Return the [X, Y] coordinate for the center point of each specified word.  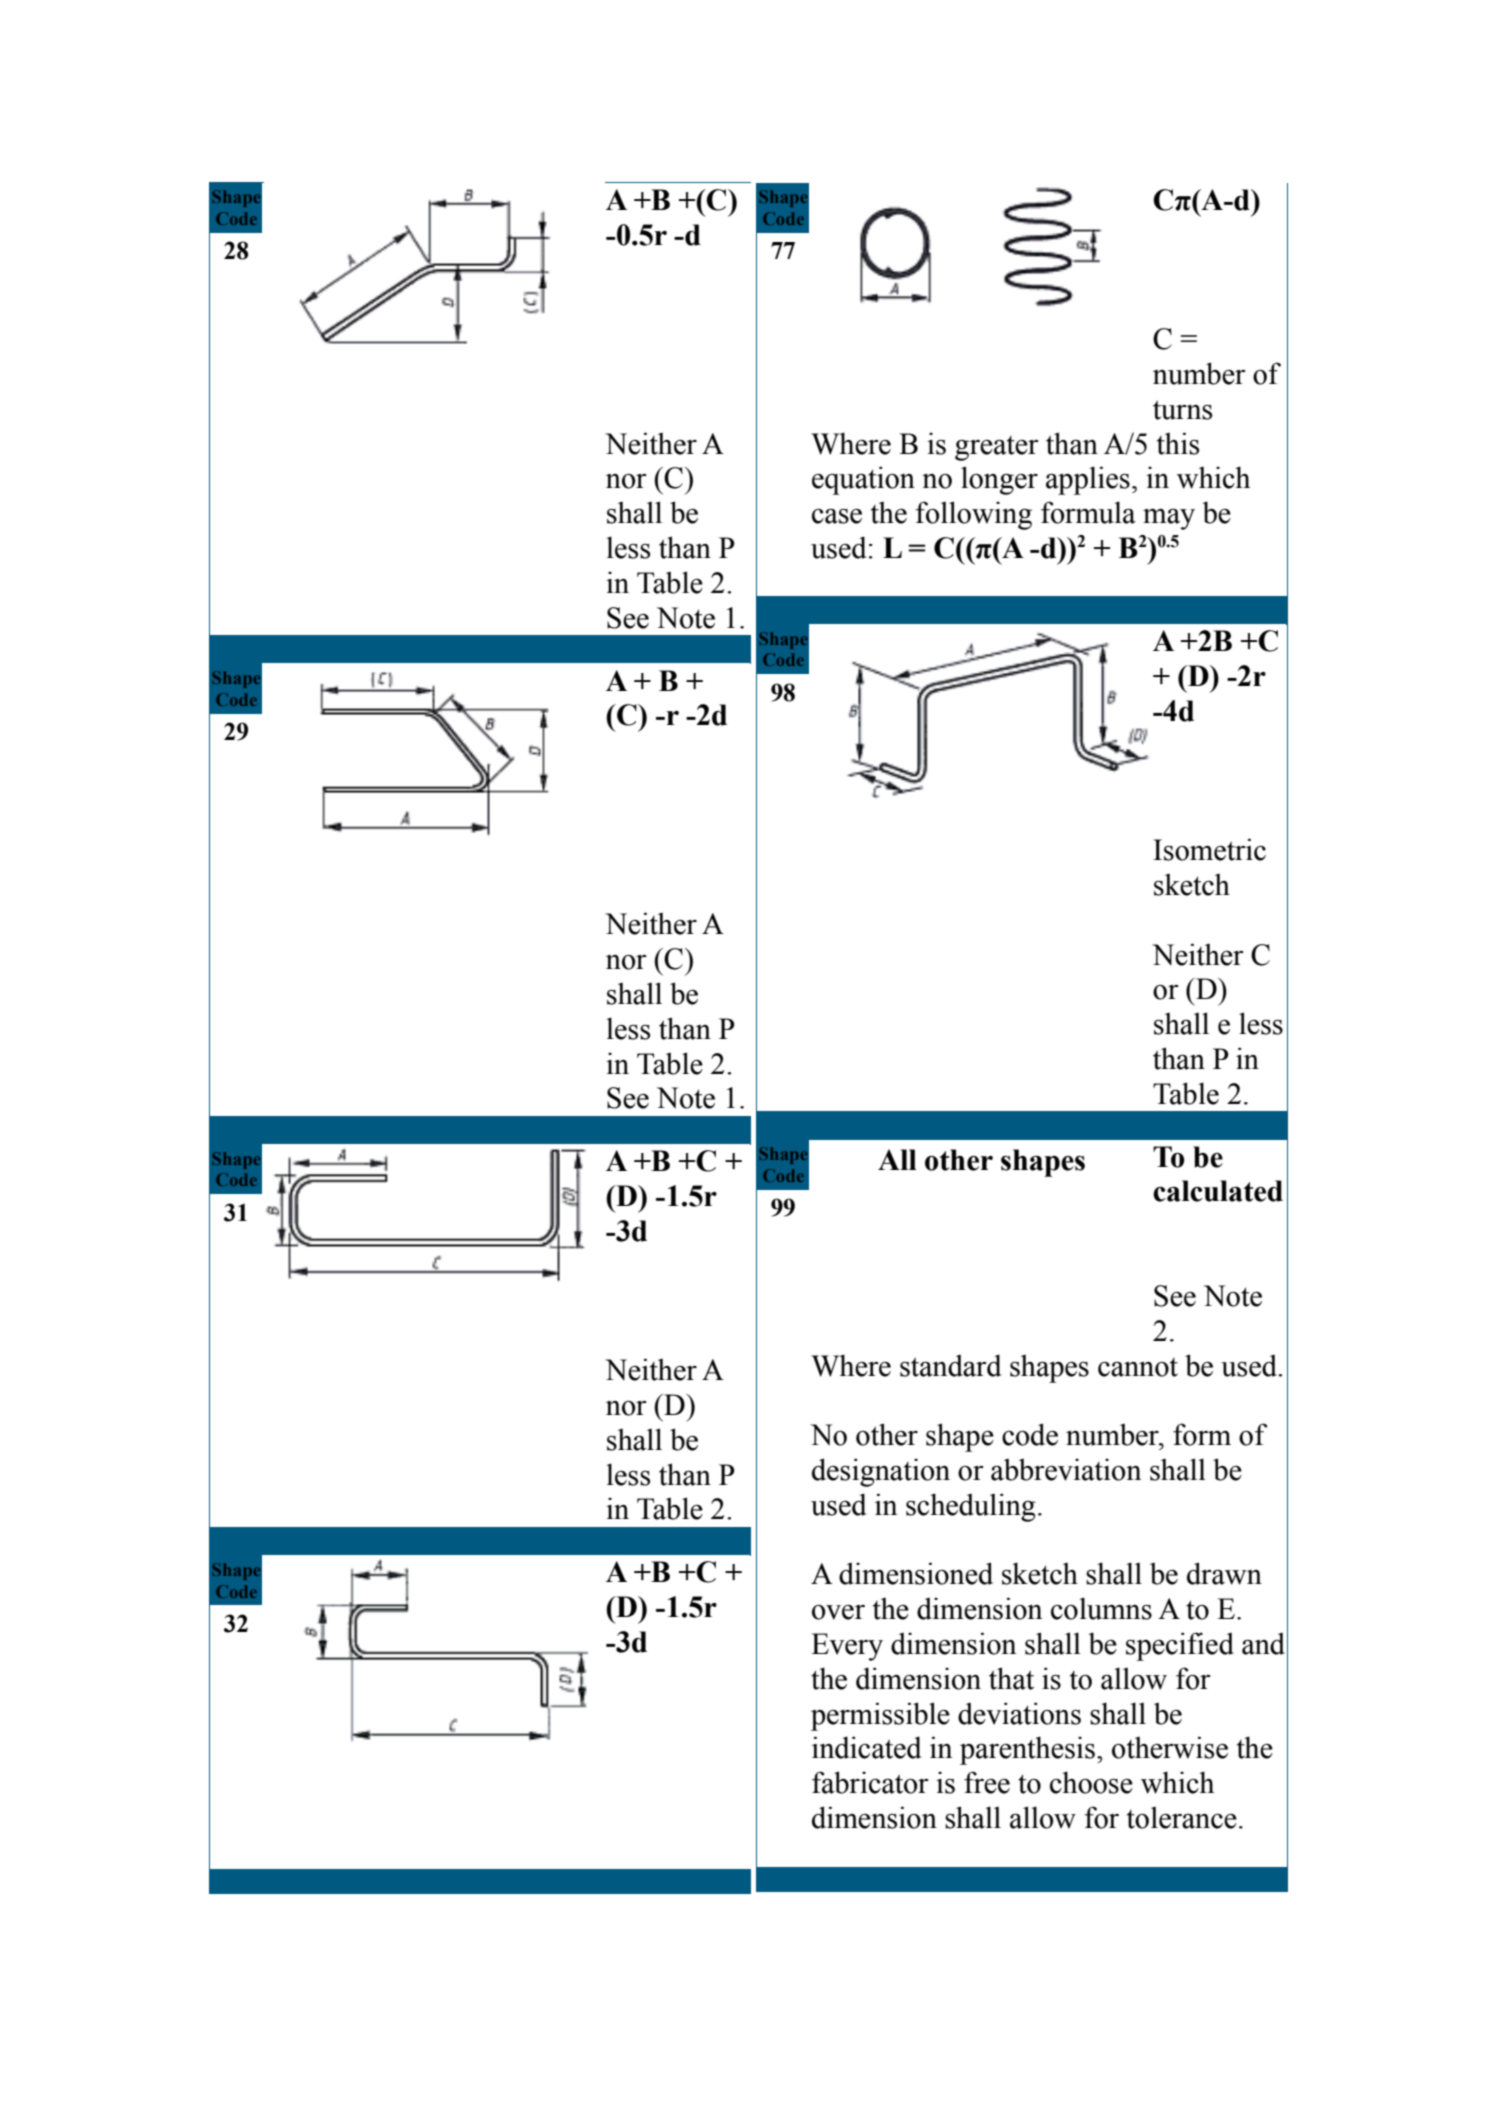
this [1178, 443]
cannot [1138, 1367]
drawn [1224, 1573]
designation [881, 1472]
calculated [1218, 1191]
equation [863, 480]
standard [950, 1365]
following [974, 515]
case [837, 516]
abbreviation [1066, 1469]
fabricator [870, 1782]
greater [997, 448]
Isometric [1209, 849]
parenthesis [1027, 1750]
